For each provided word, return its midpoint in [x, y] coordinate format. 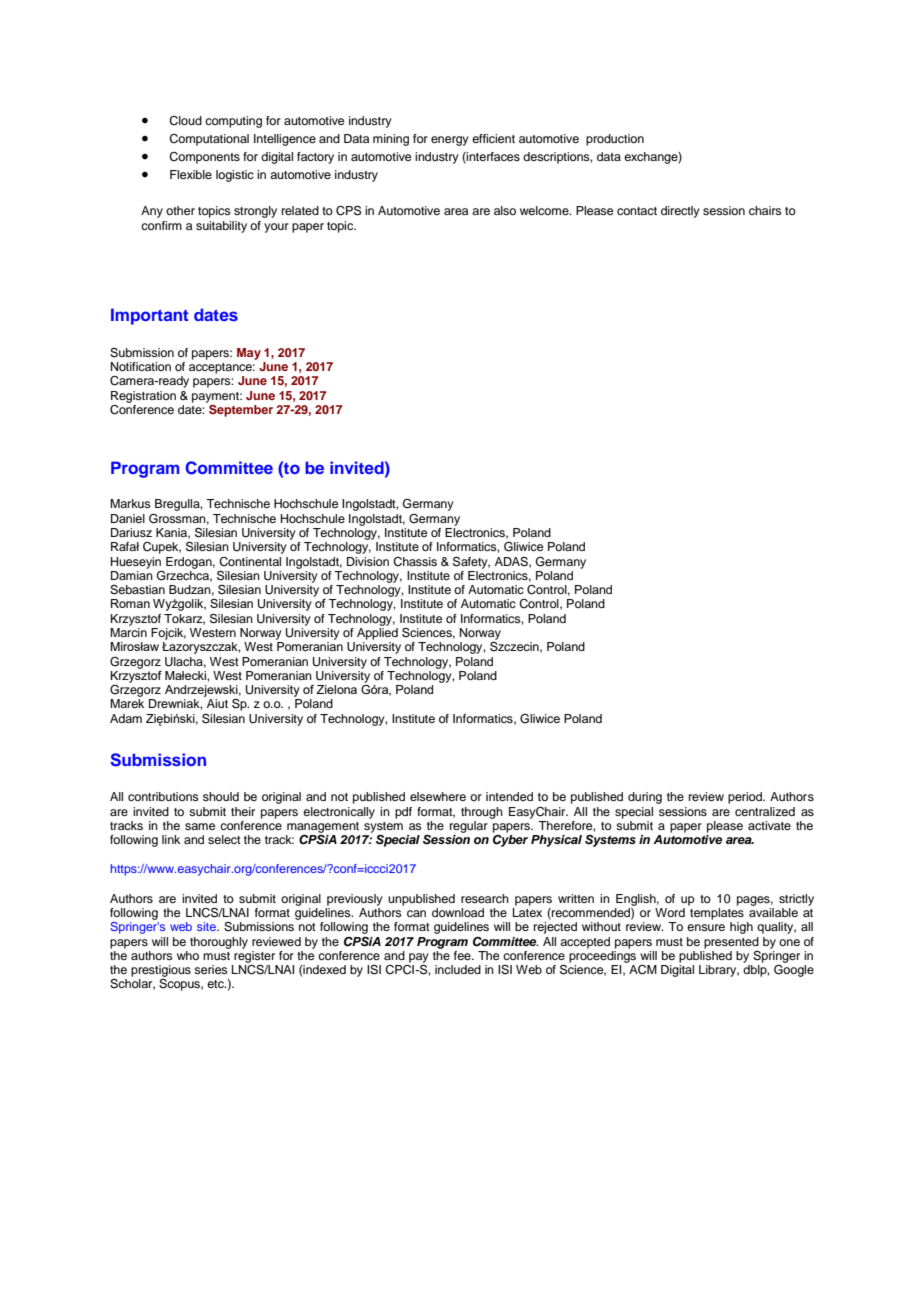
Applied [377, 632]
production [615, 140]
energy [450, 141]
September [240, 409]
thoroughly [219, 943]
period [746, 798]
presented [731, 943]
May [249, 354]
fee [463, 955]
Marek [127, 703]
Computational [209, 140]
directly [680, 212]
